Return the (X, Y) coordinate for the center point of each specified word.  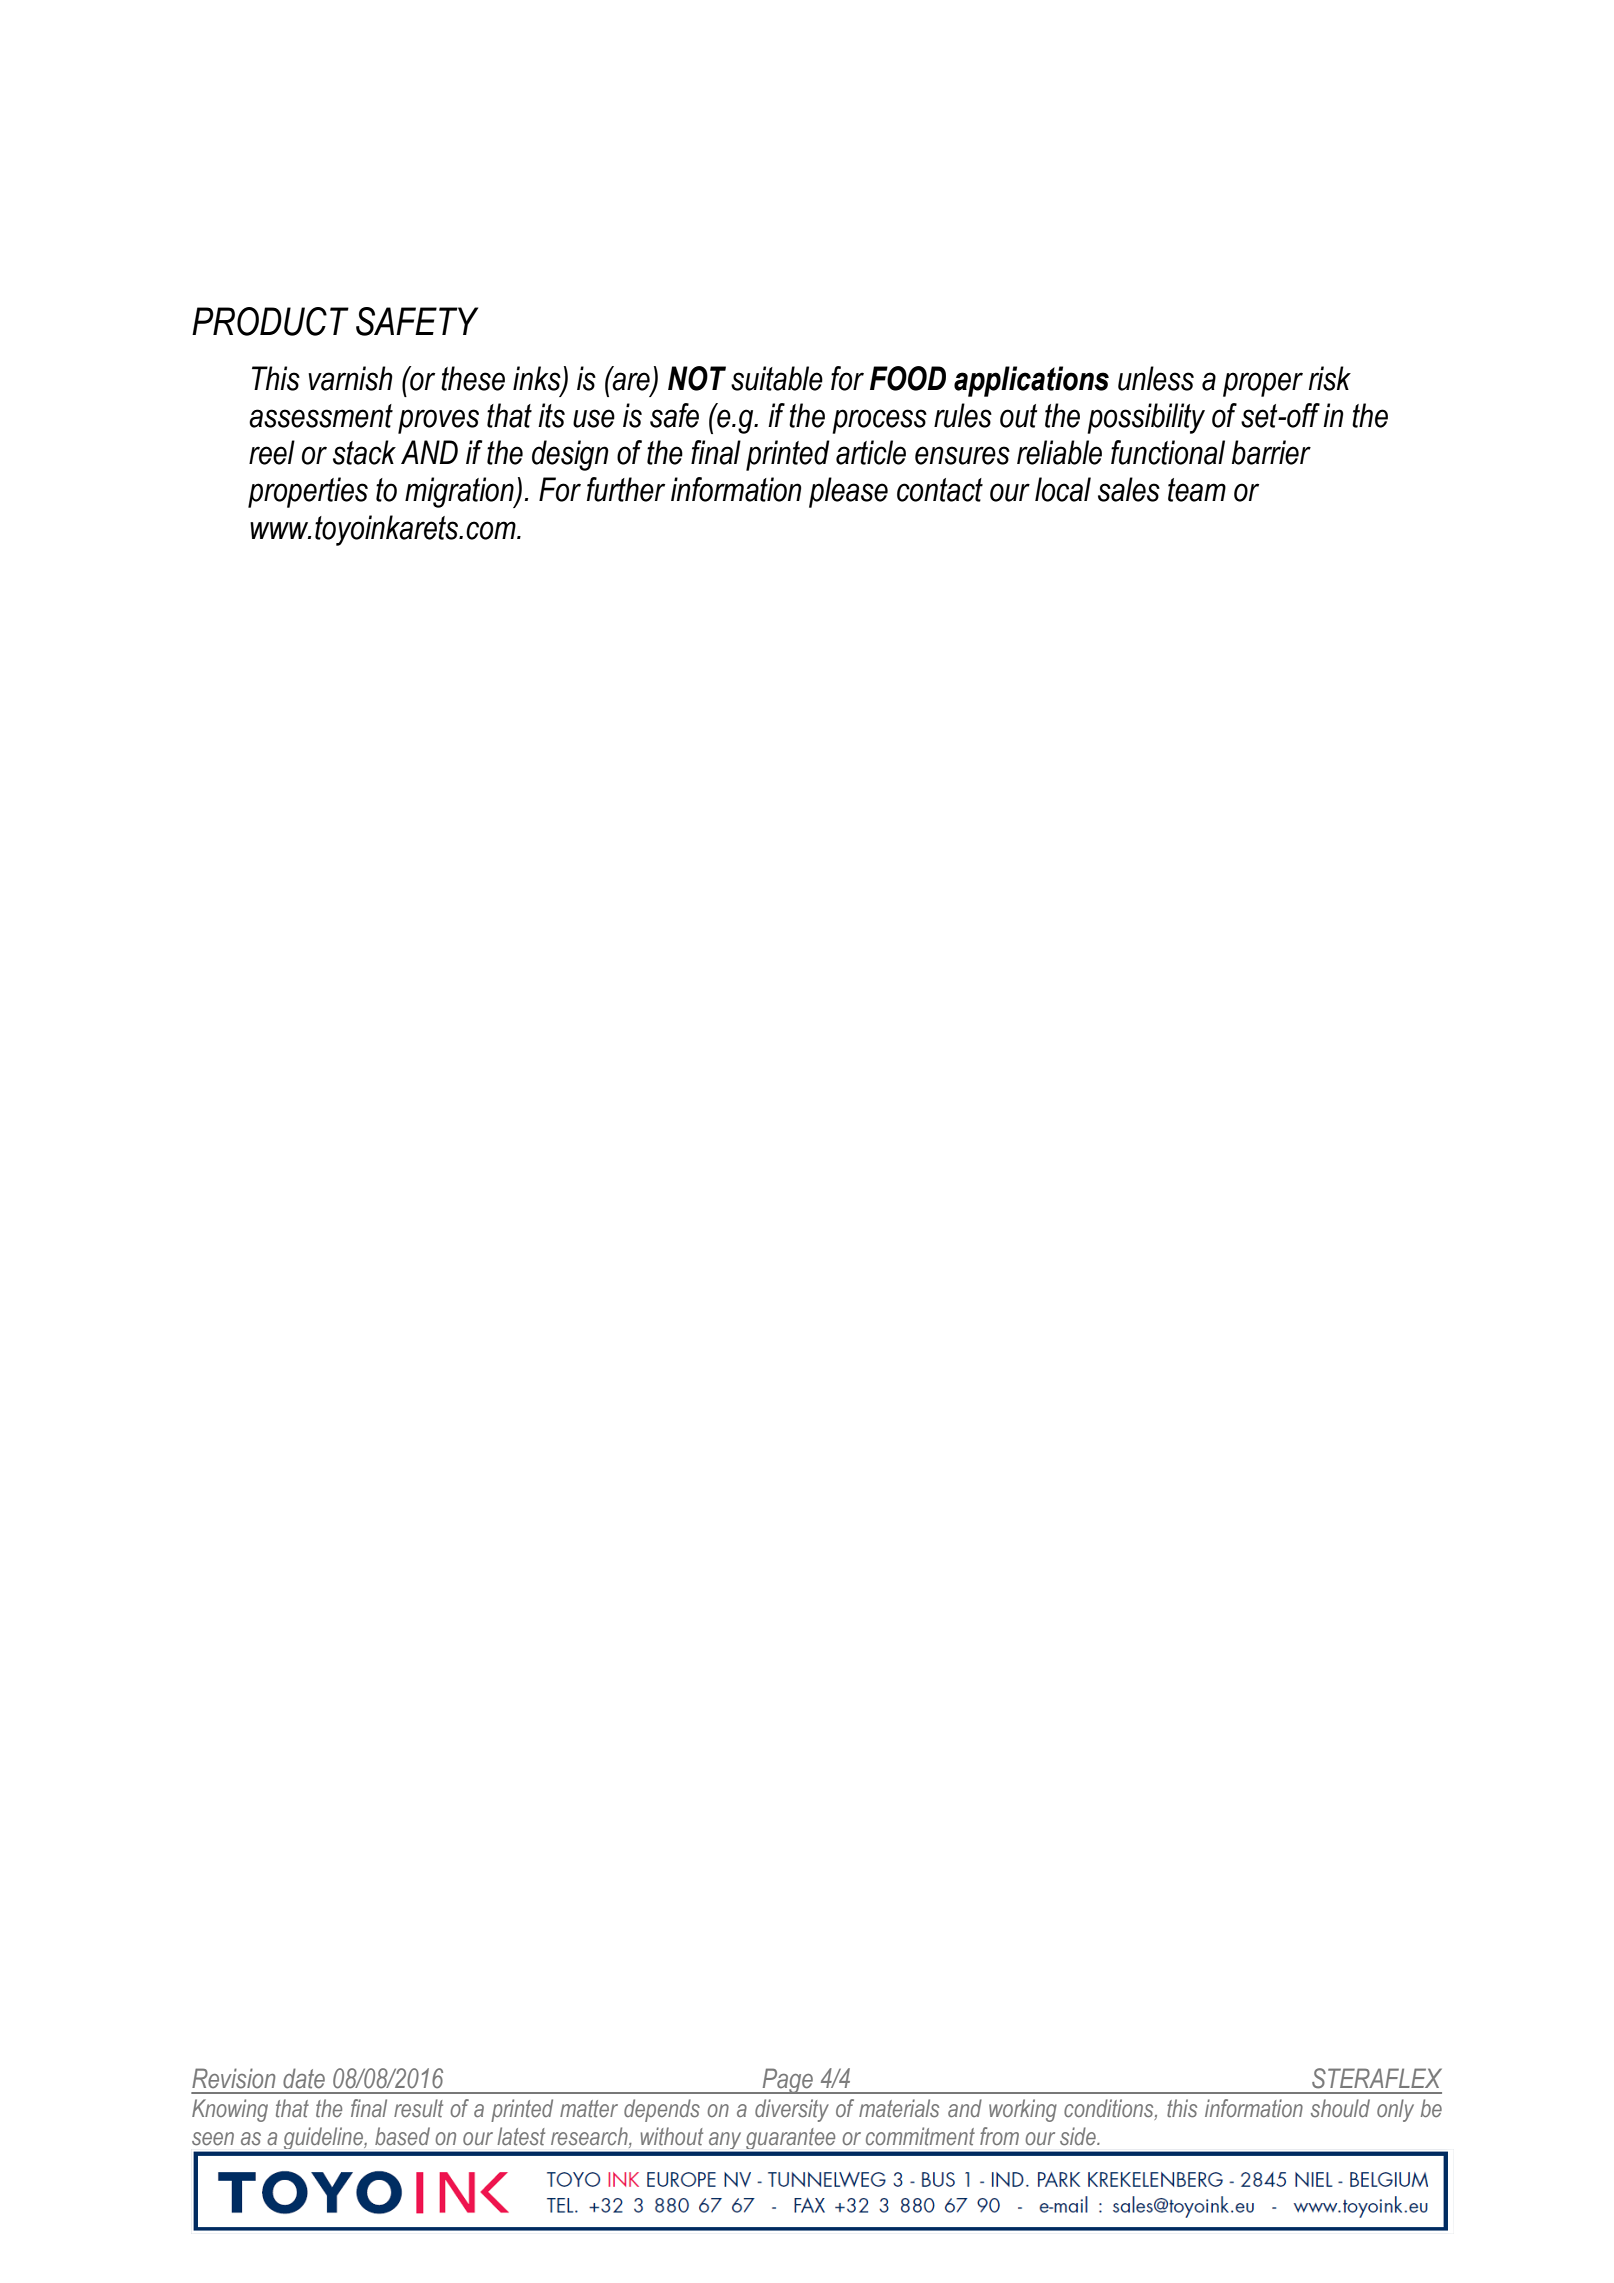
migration (460, 492)
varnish (350, 378)
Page (787, 2081)
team (1197, 490)
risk (1330, 378)
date (304, 2078)
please (848, 492)
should (1340, 2108)
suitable (777, 378)
